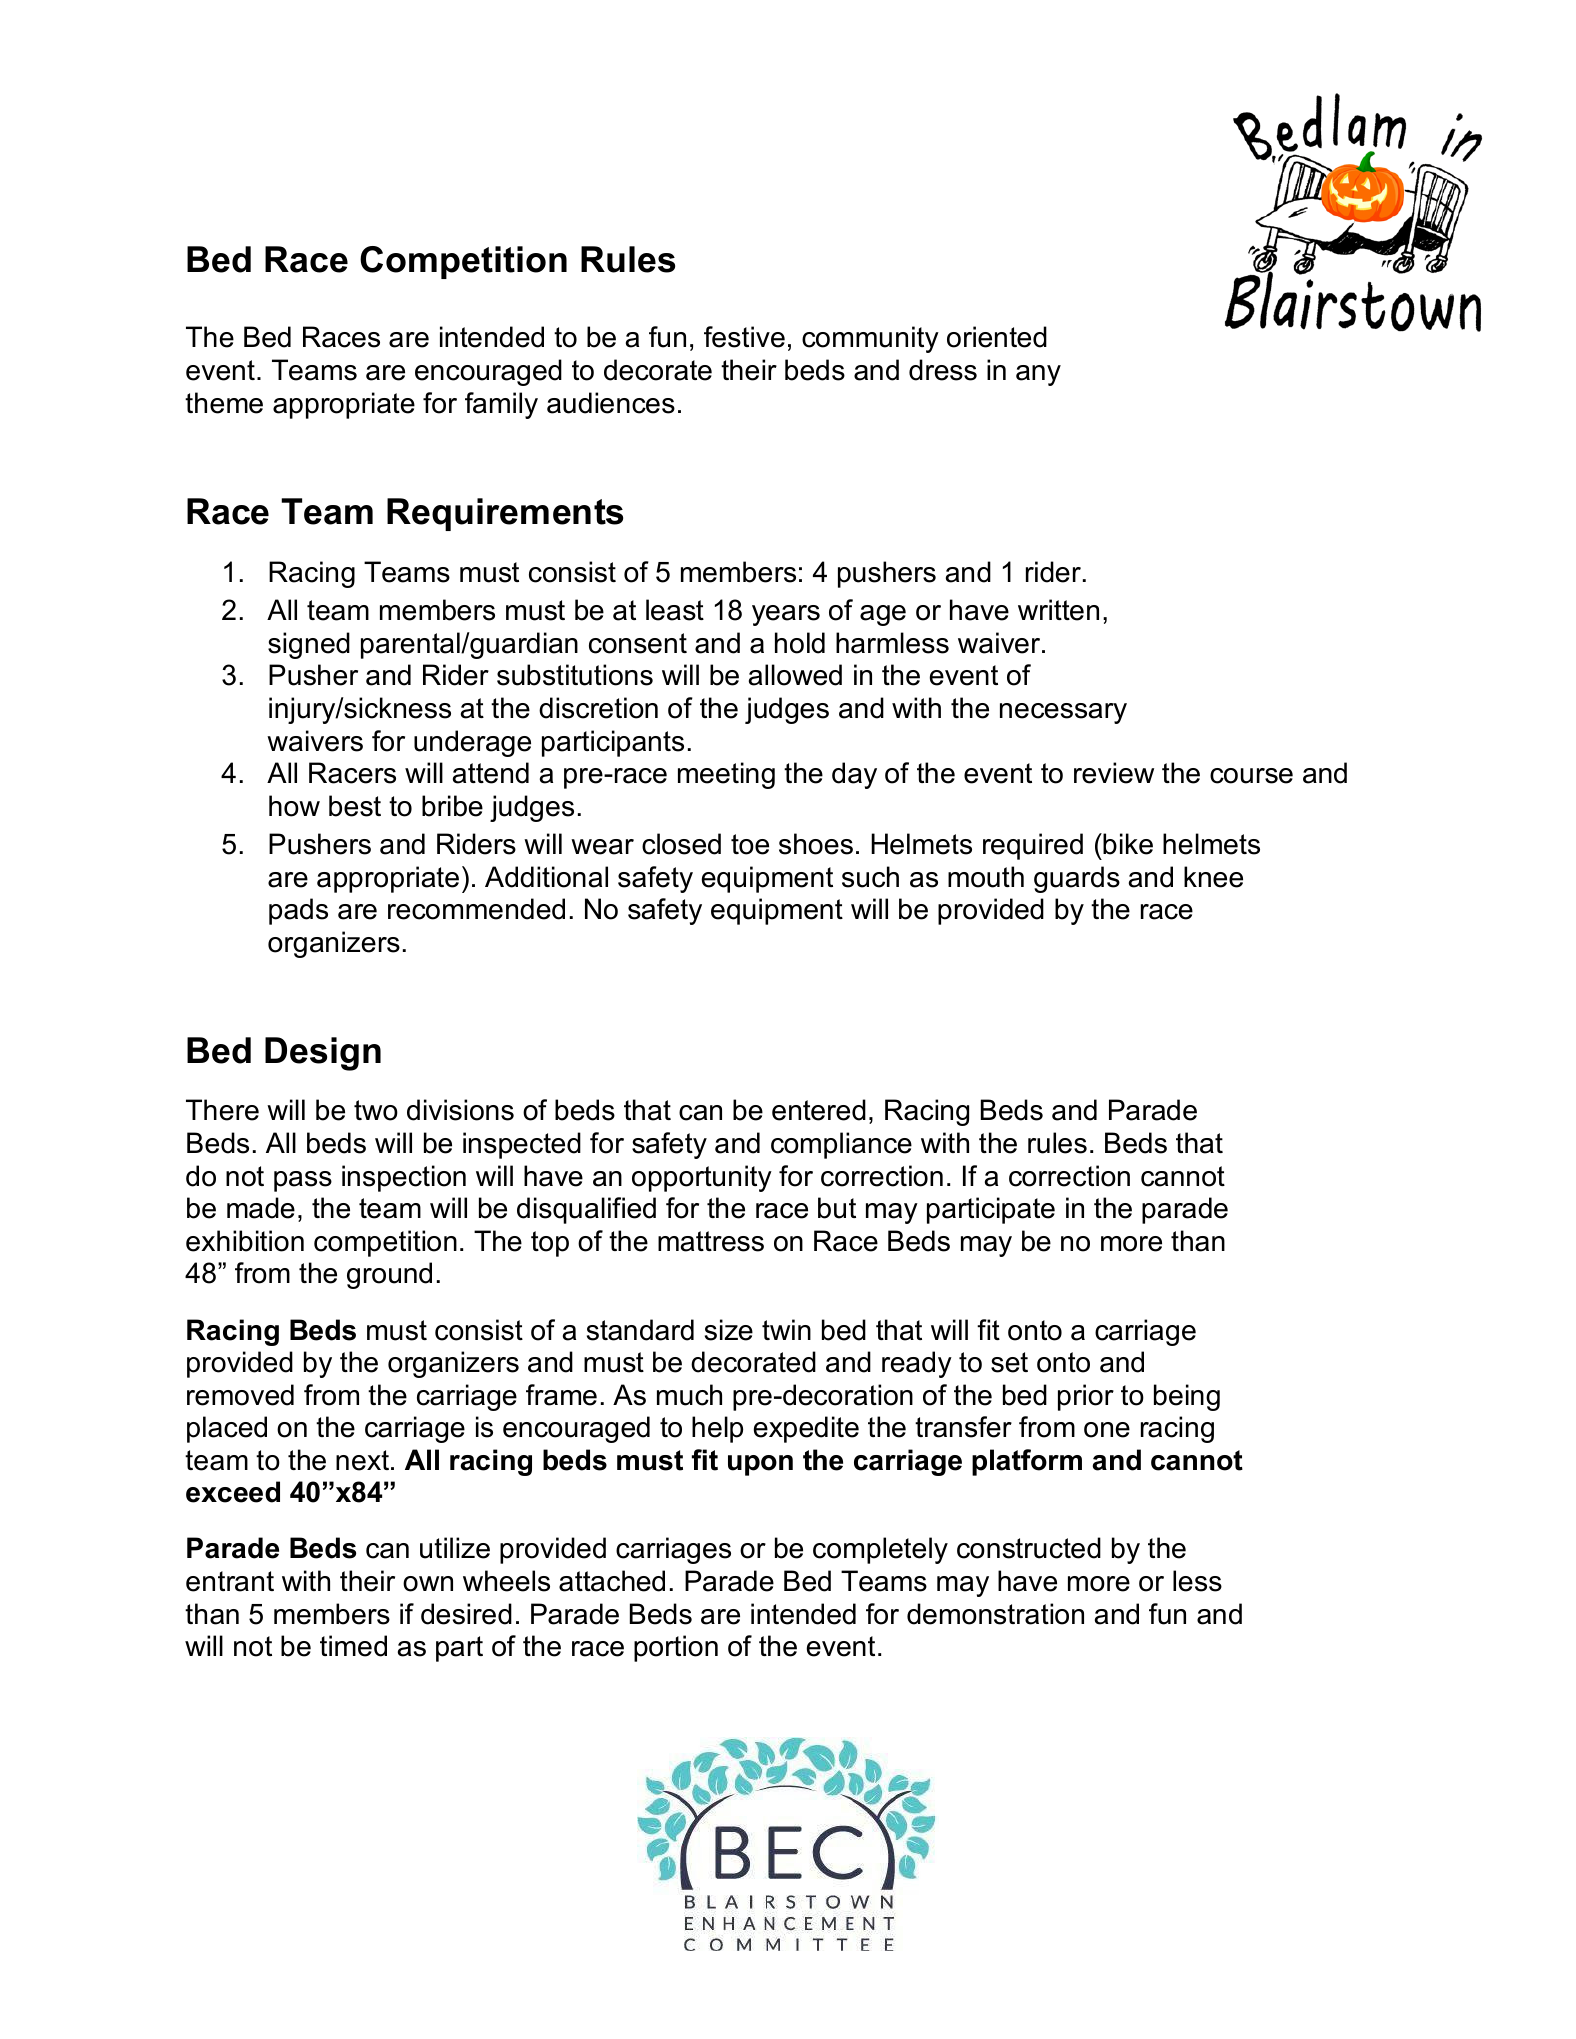 The image size is (1576, 2039). I want to click on theme, so click(224, 403).
